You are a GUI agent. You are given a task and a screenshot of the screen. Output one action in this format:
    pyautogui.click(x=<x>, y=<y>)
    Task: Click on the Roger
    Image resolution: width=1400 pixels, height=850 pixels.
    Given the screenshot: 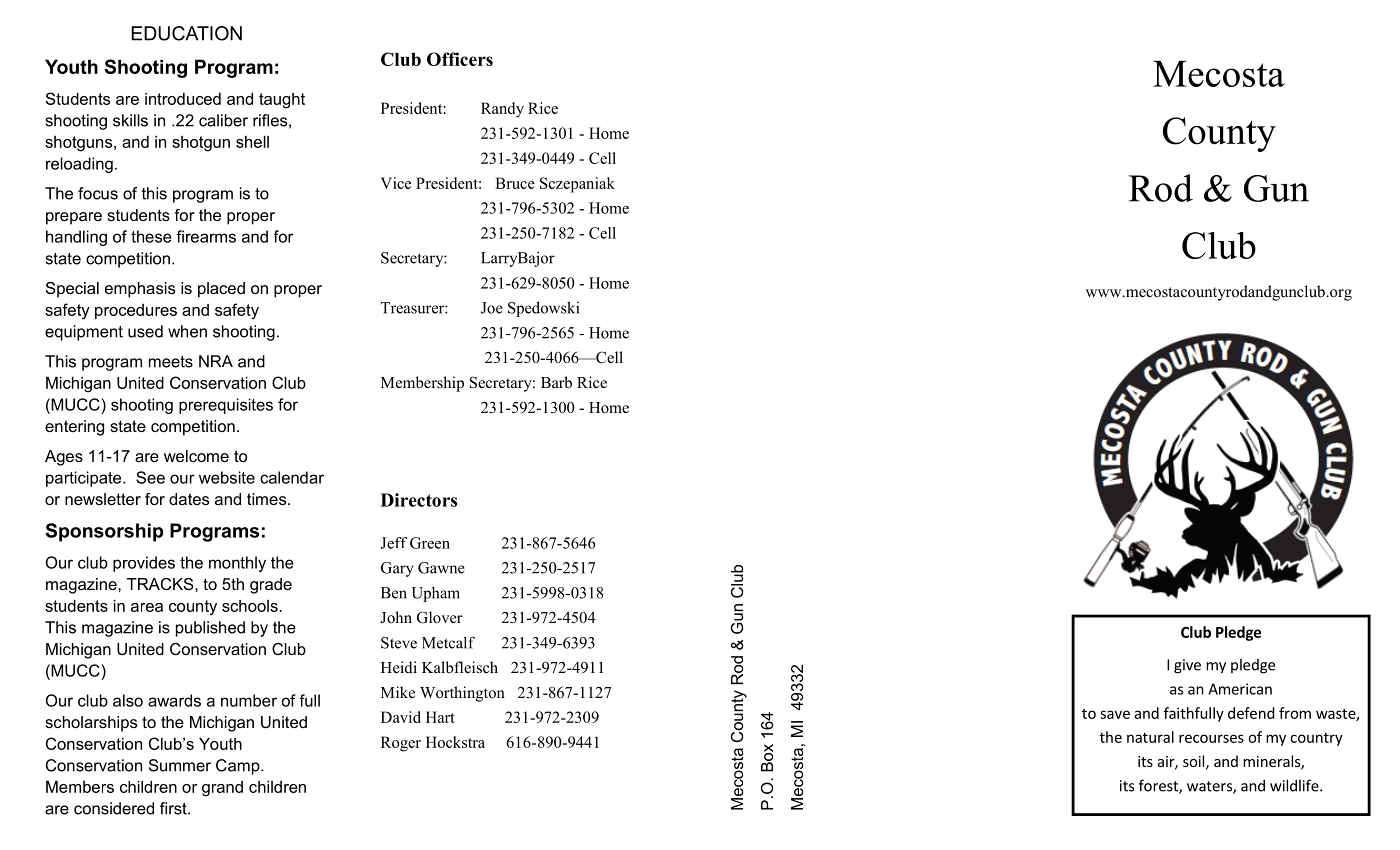 What is the action you would take?
    pyautogui.click(x=401, y=744)
